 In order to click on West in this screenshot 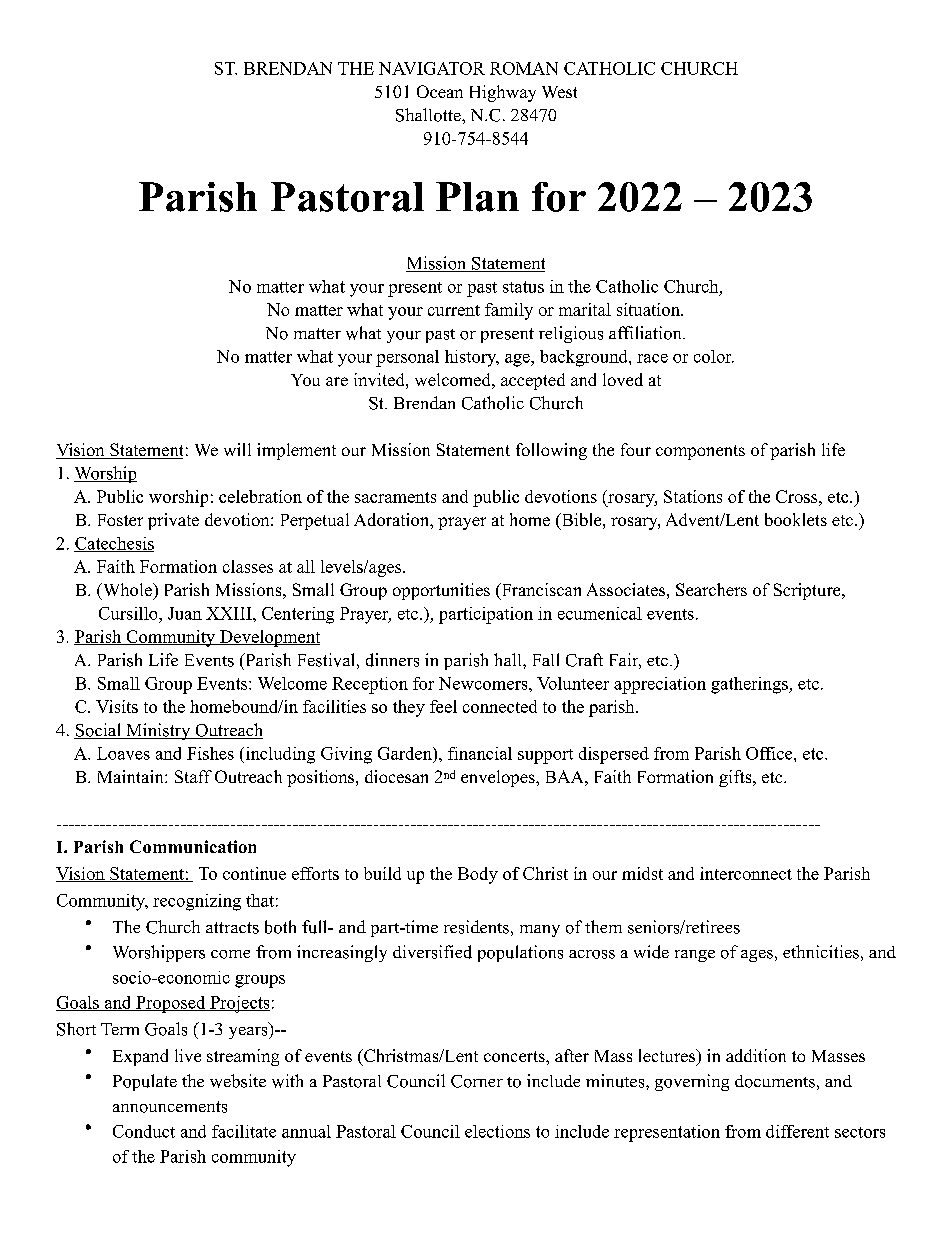, I will do `click(559, 92)`.
